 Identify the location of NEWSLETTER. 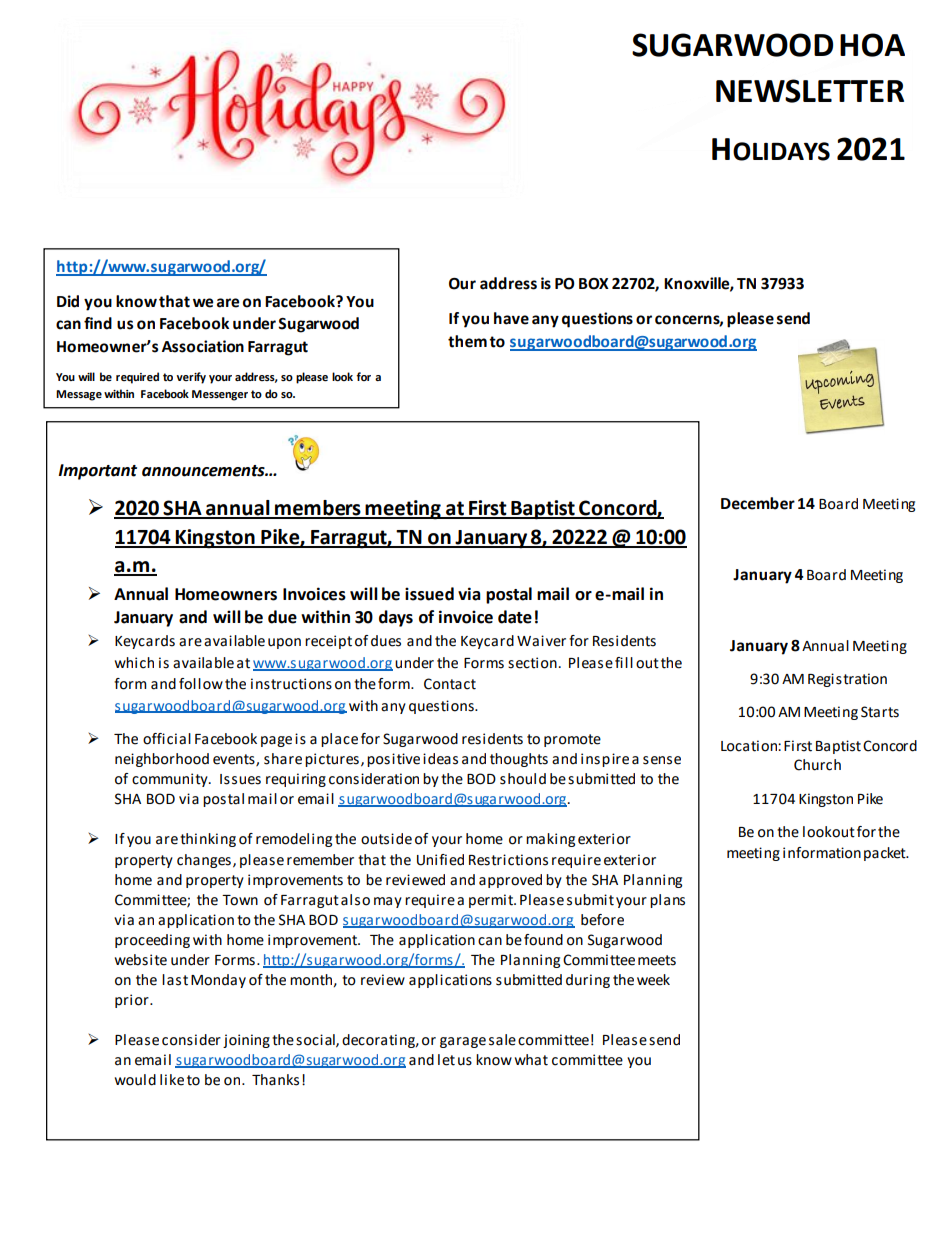
(810, 91).
